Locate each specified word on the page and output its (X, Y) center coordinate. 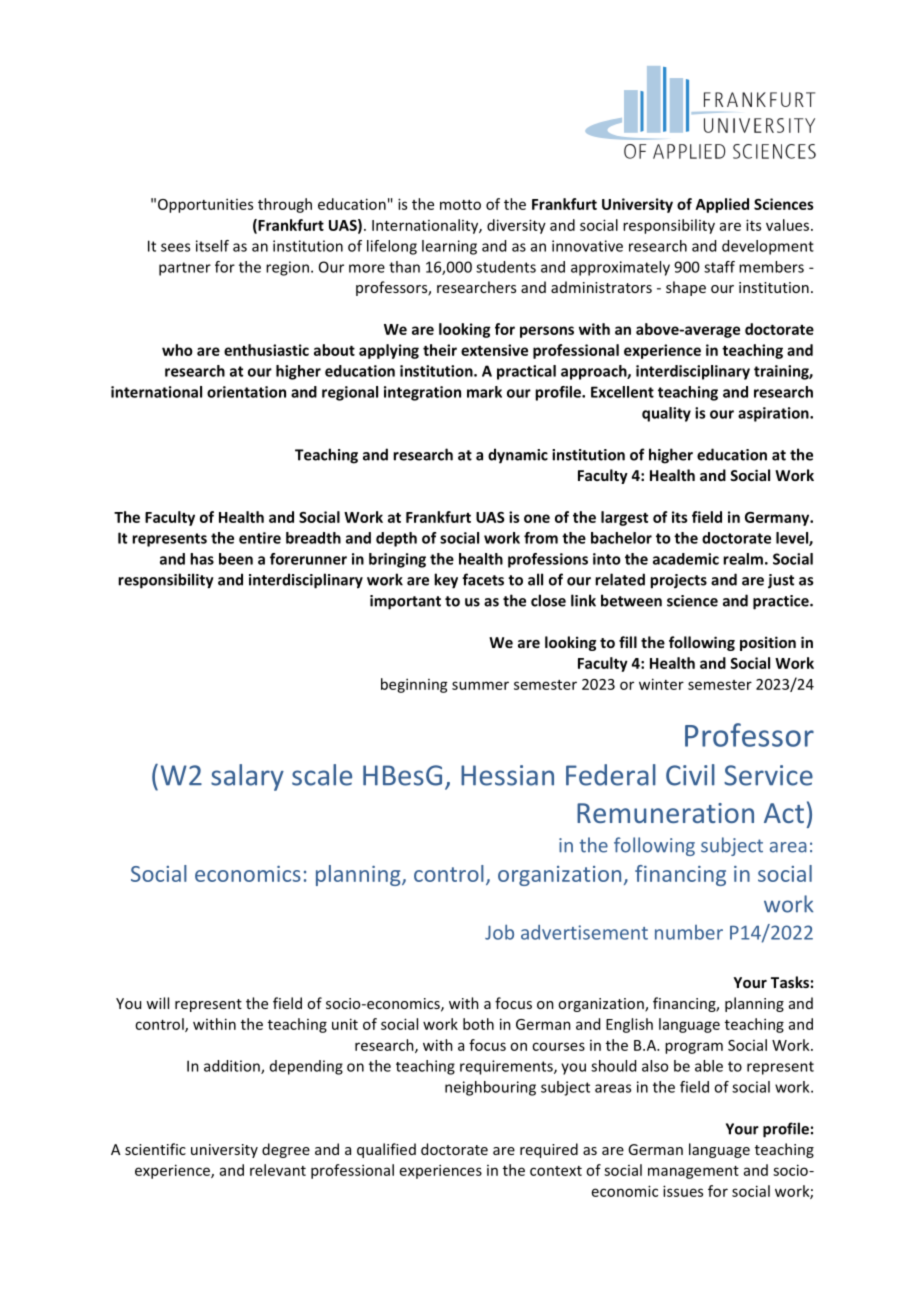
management (693, 1172)
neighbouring (490, 1088)
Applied (722, 205)
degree (286, 1150)
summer (480, 685)
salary (247, 777)
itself (212, 246)
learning (449, 247)
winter (661, 684)
